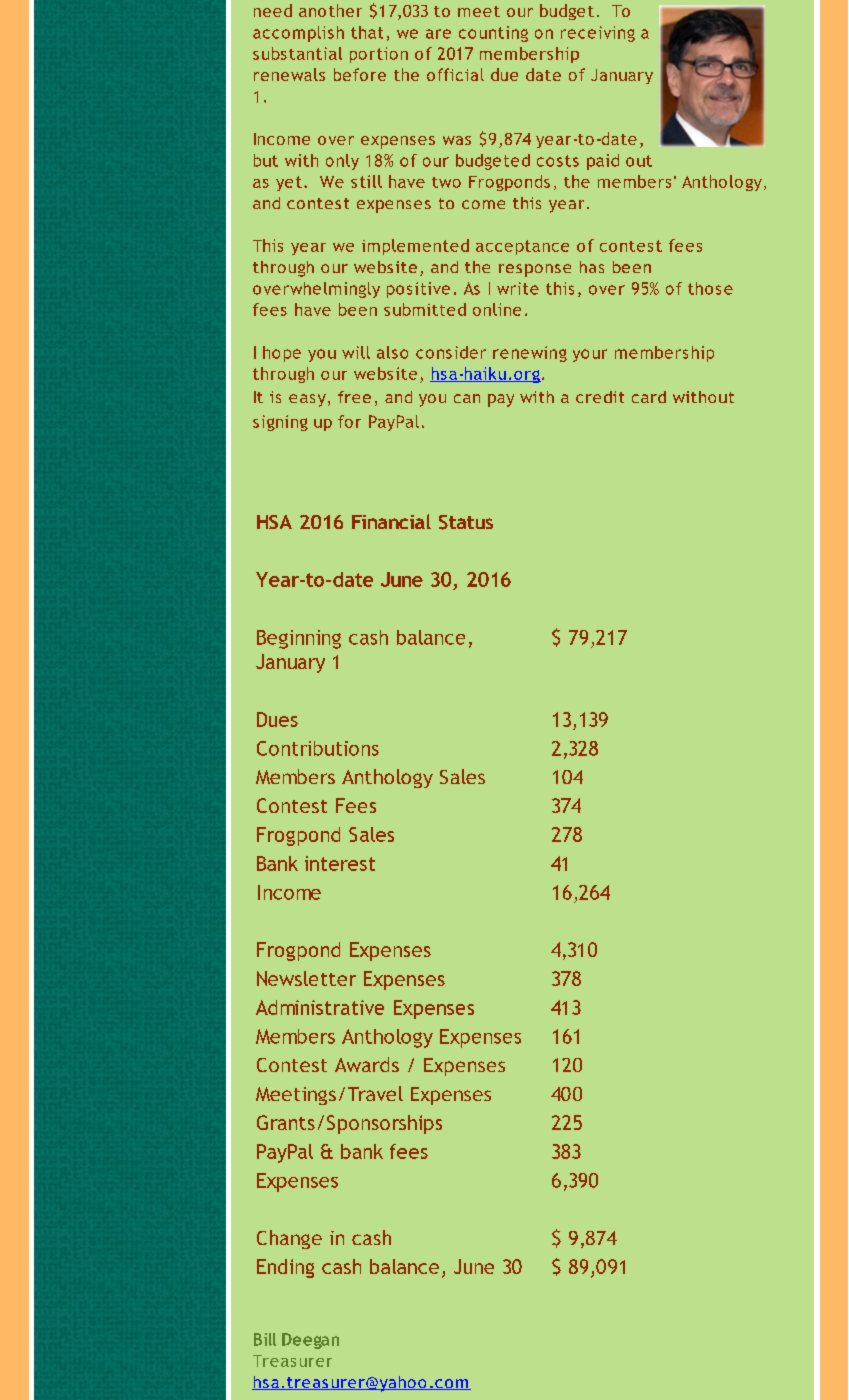  Describe the element at coordinates (493, 34) in the page. I see `counting` at that location.
